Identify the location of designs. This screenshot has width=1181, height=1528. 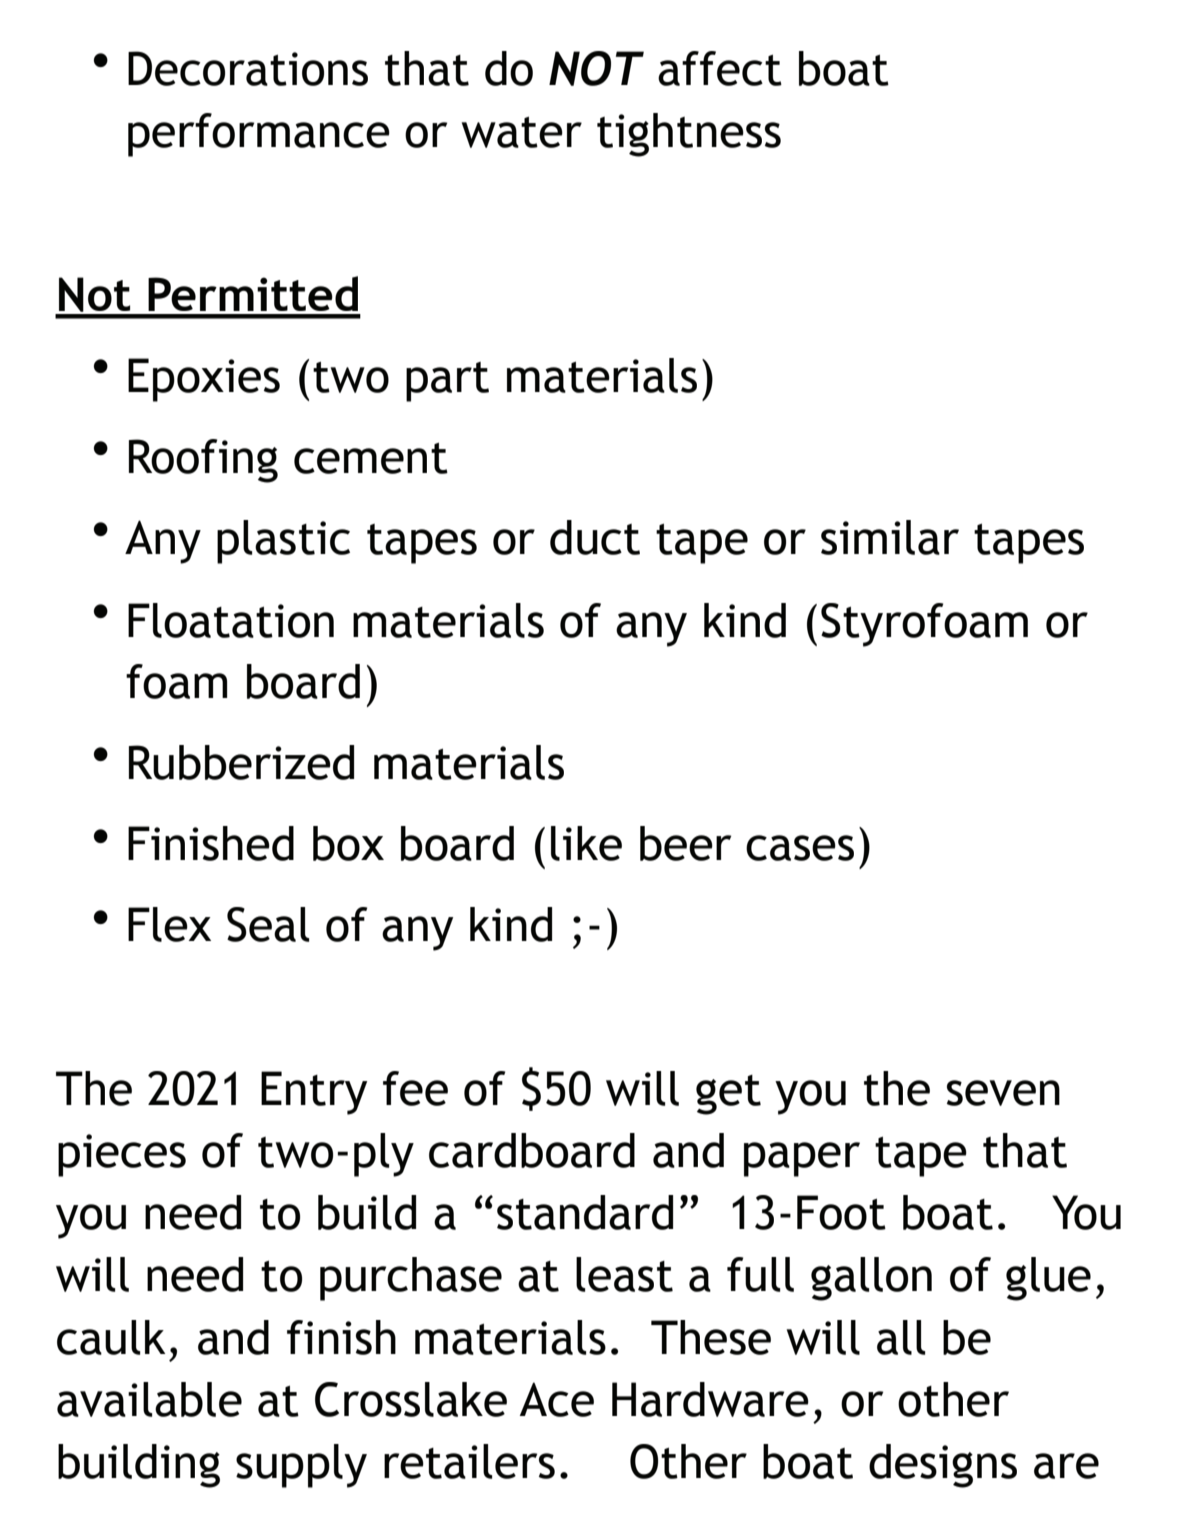
(943, 1466).
